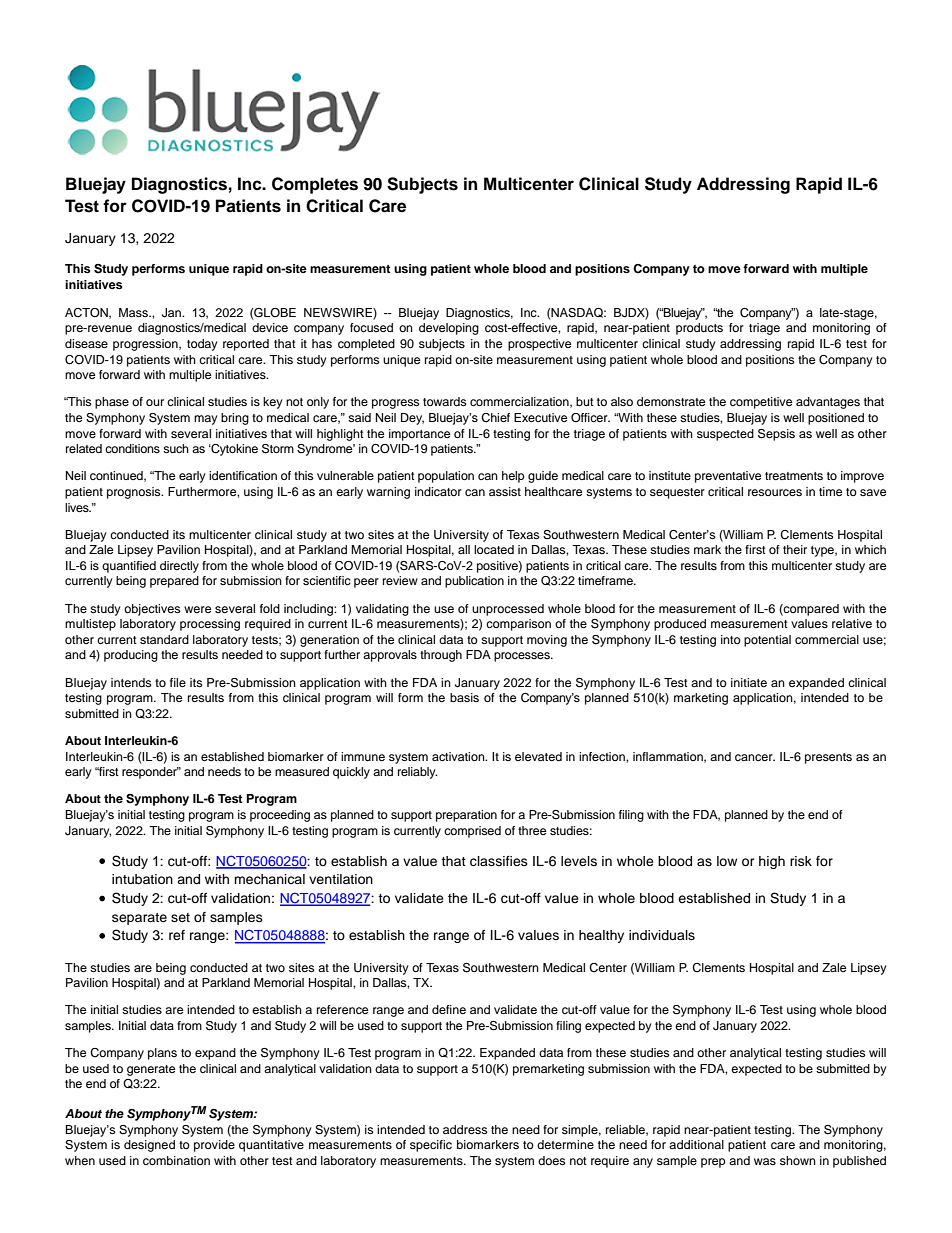  Describe the element at coordinates (776, 435) in the page. I see `Sepsis` at that location.
